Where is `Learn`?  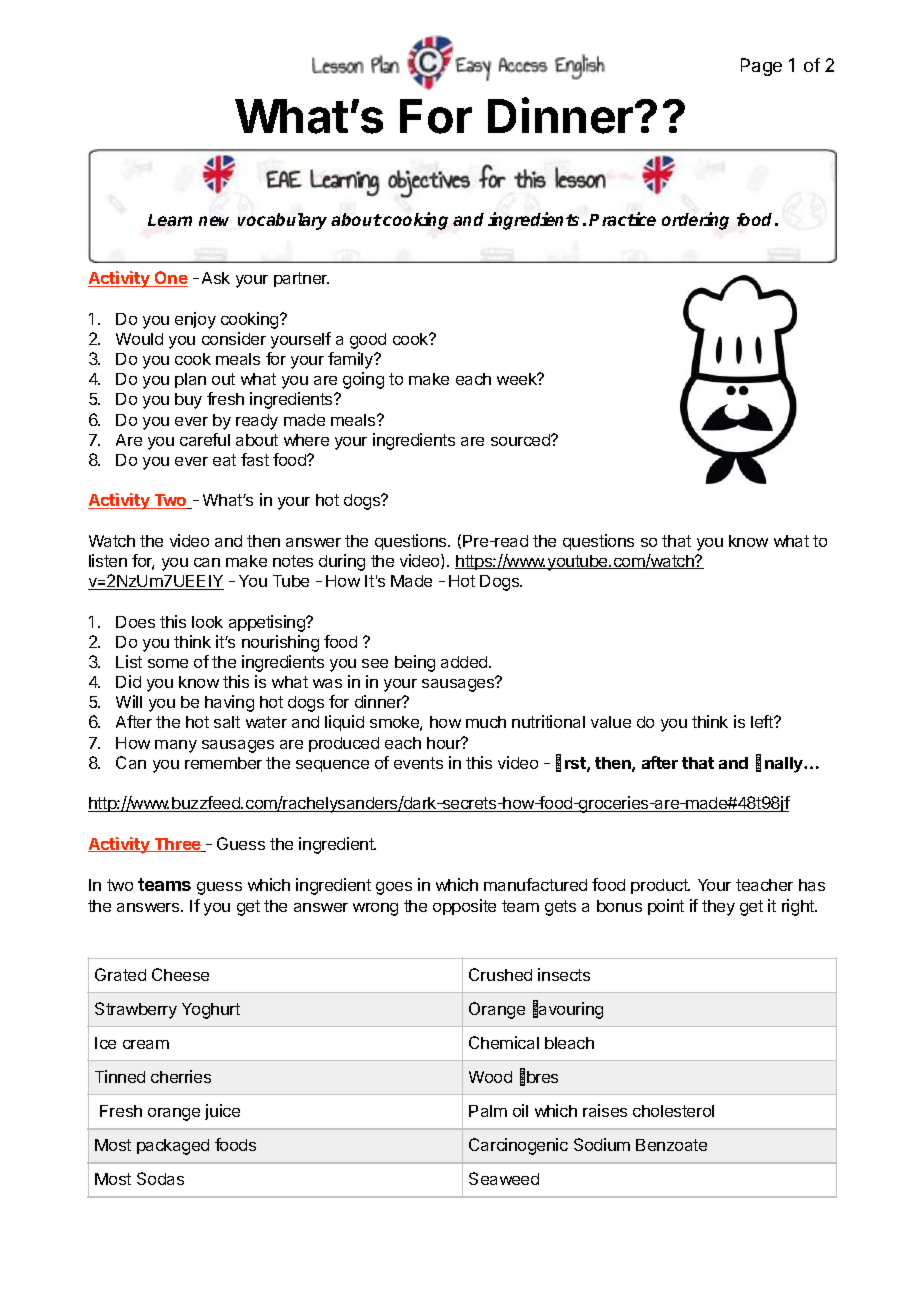
Learn is located at coordinates (170, 220).
